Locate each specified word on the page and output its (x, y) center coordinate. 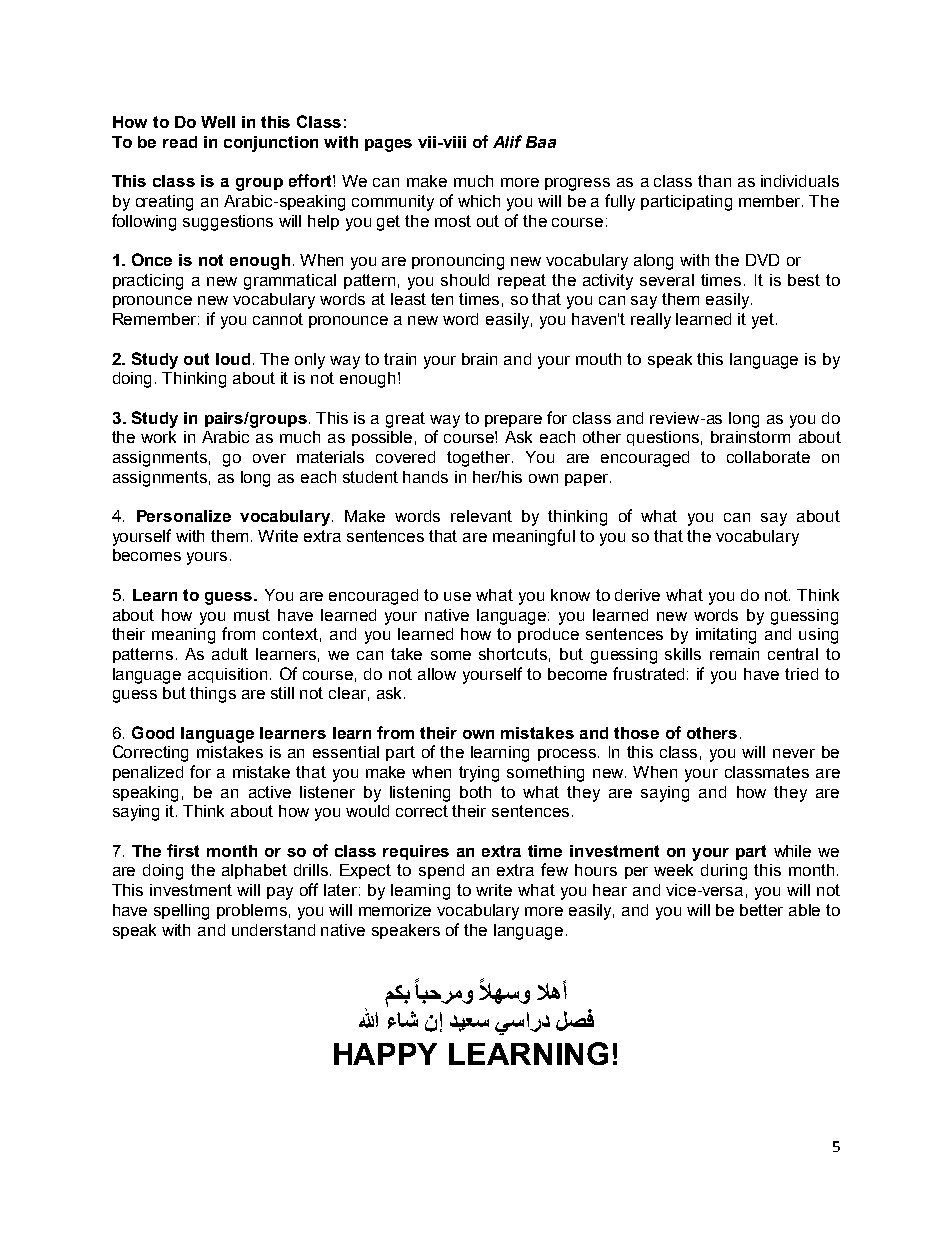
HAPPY (385, 1054)
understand (273, 930)
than (714, 181)
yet (764, 321)
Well (218, 122)
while (792, 851)
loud (233, 359)
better (761, 910)
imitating (726, 636)
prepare (513, 421)
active (270, 792)
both (475, 792)
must (252, 615)
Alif (507, 141)
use (457, 596)
